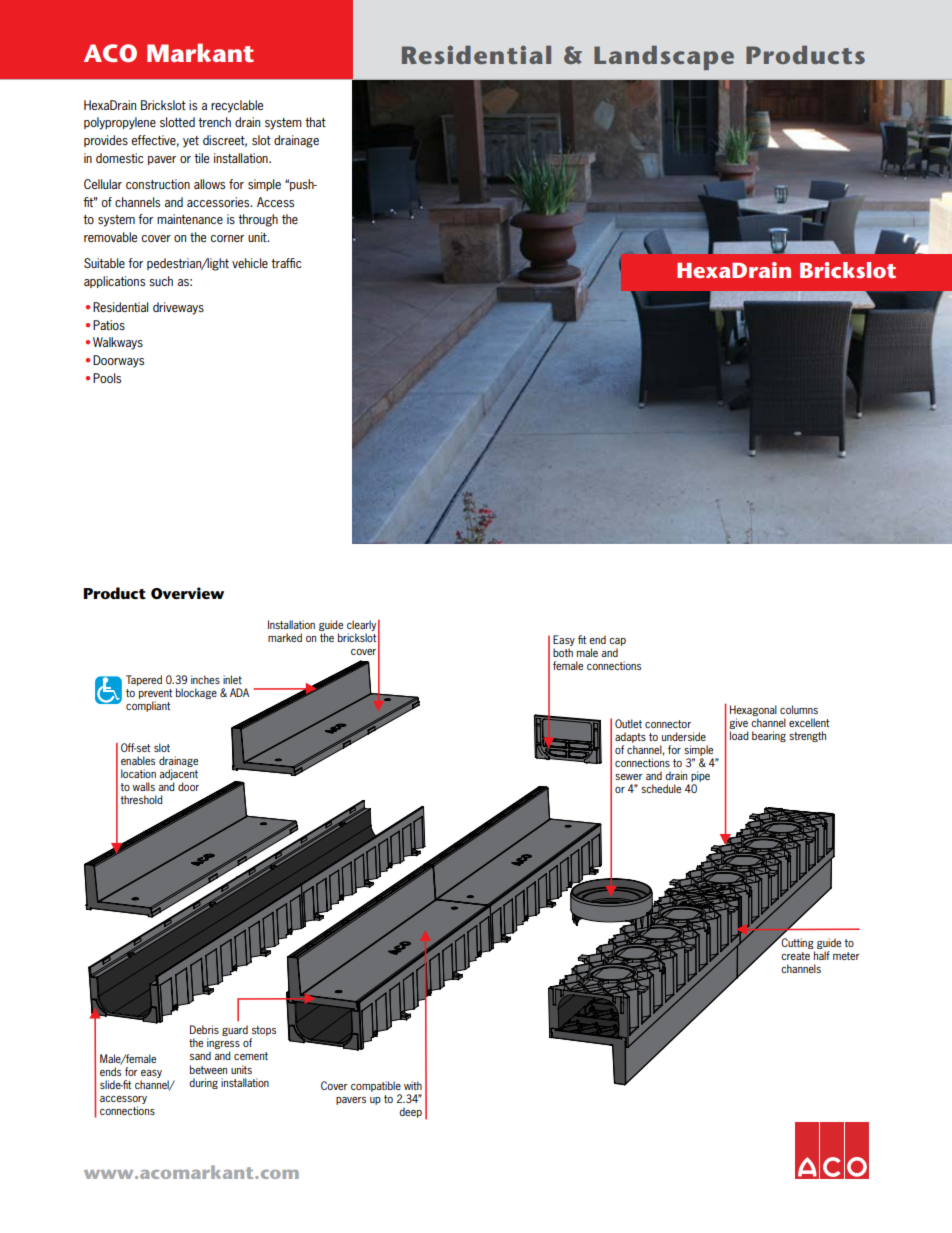  Describe the element at coordinates (753, 710) in the screenshot. I see `Hexagonal` at that location.
